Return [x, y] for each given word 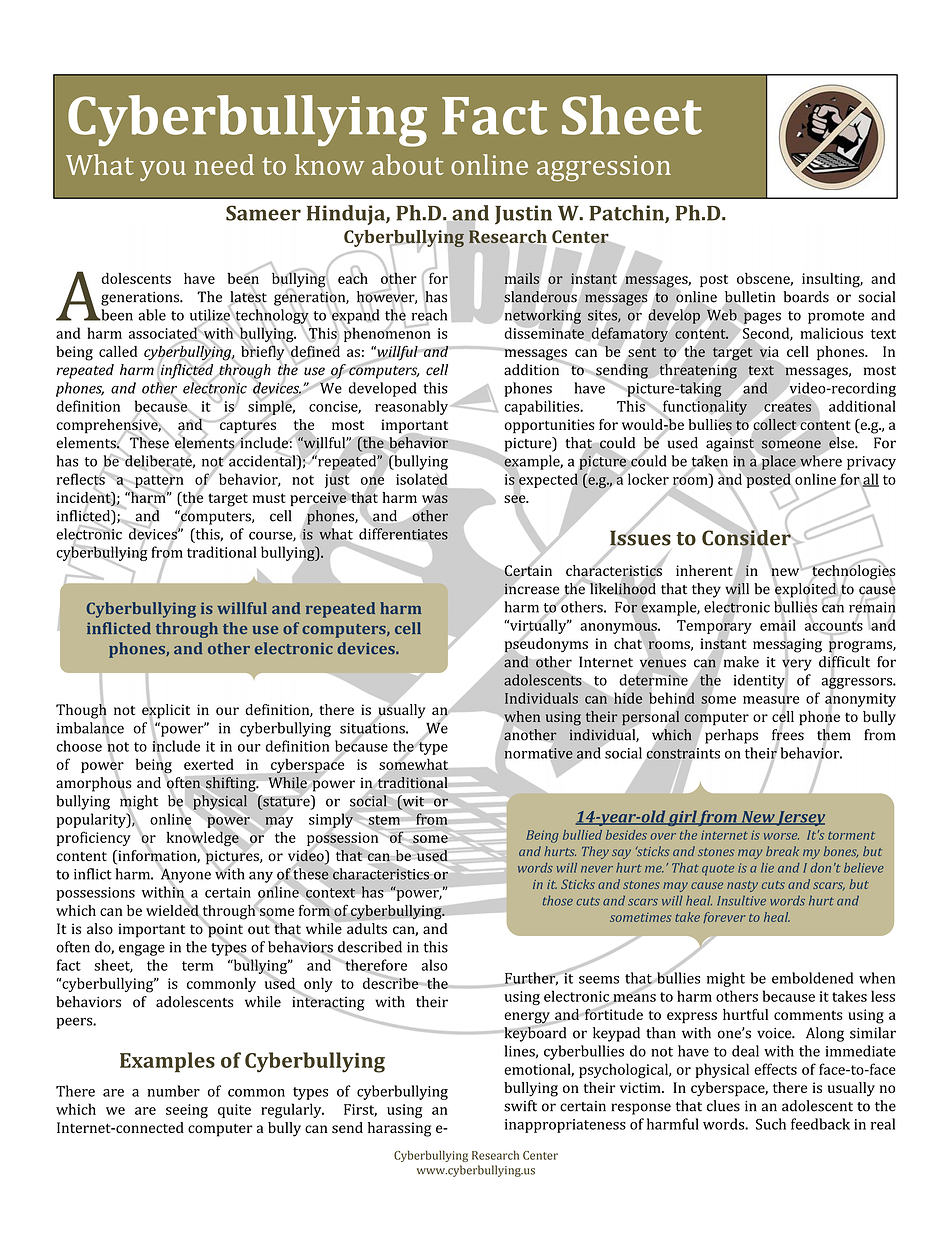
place [778, 463]
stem [384, 820]
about [407, 164]
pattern [158, 481]
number [173, 1091]
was [434, 499]
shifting [232, 784]
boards [806, 297]
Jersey [800, 818]
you [163, 171]
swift [520, 1106]
